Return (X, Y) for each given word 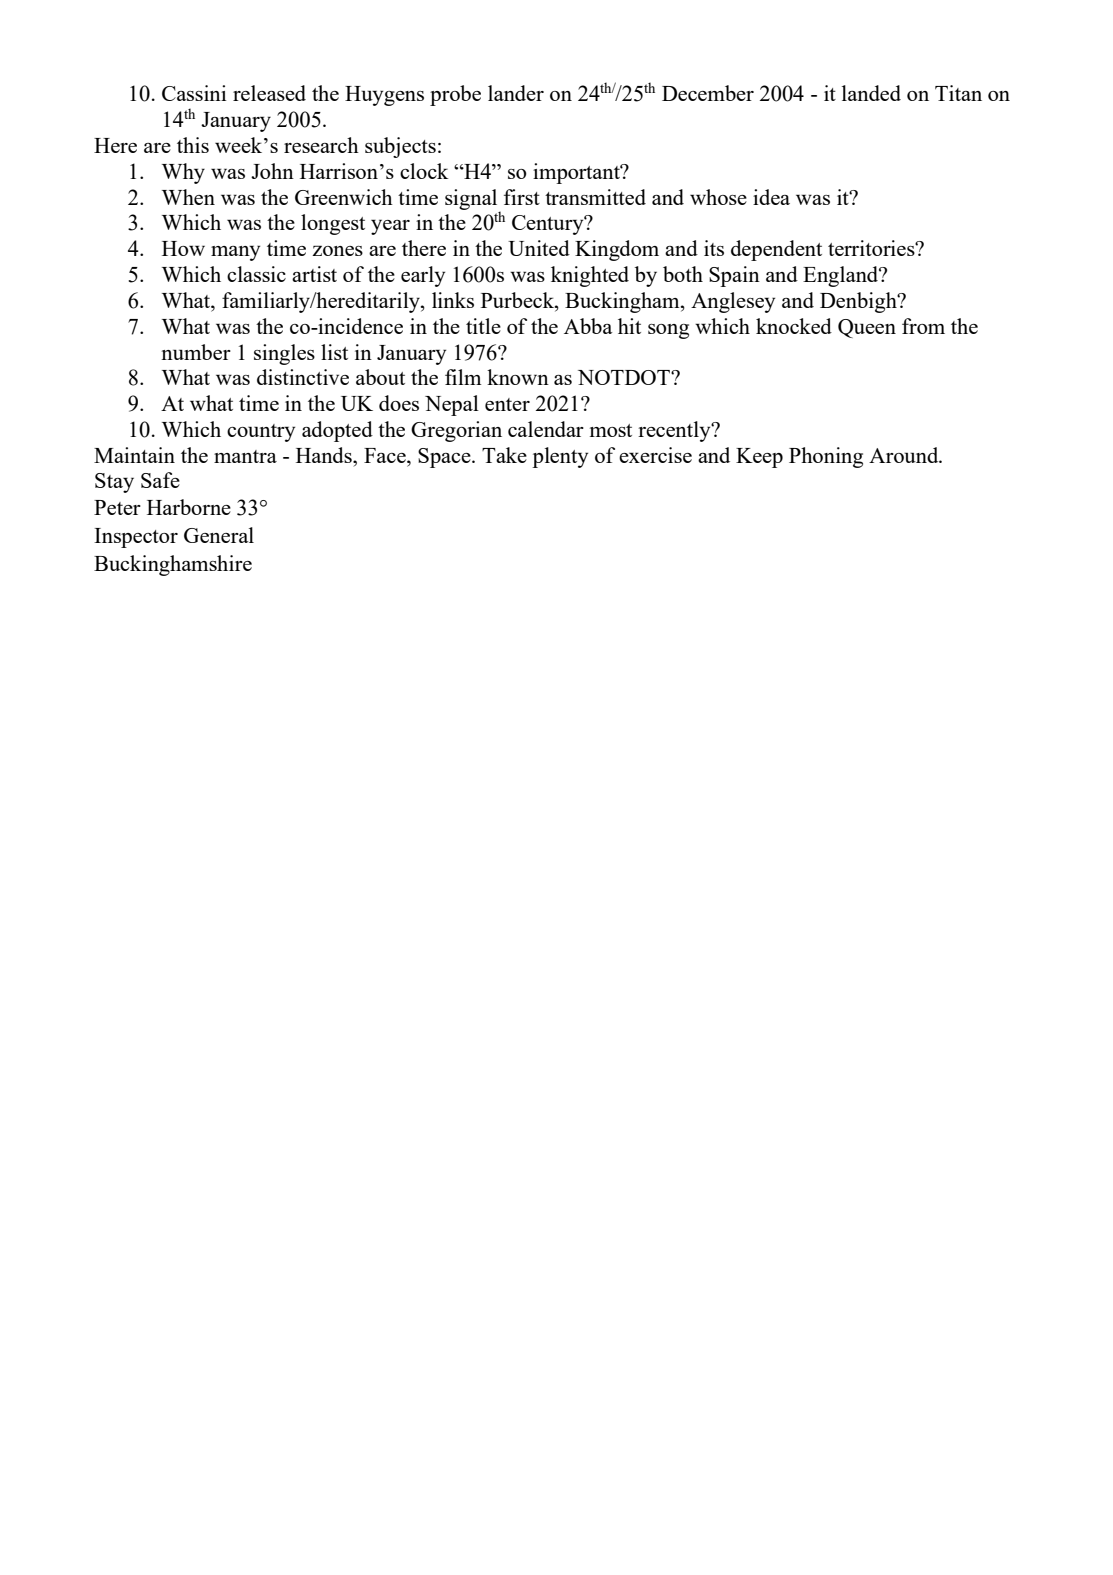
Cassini (194, 93)
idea (771, 197)
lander (516, 93)
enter (507, 404)
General (219, 535)
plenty (560, 457)
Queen (867, 328)
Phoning (826, 457)
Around (905, 455)
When (188, 197)
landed (871, 93)
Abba (588, 326)
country (261, 433)
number (196, 352)
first (522, 197)
